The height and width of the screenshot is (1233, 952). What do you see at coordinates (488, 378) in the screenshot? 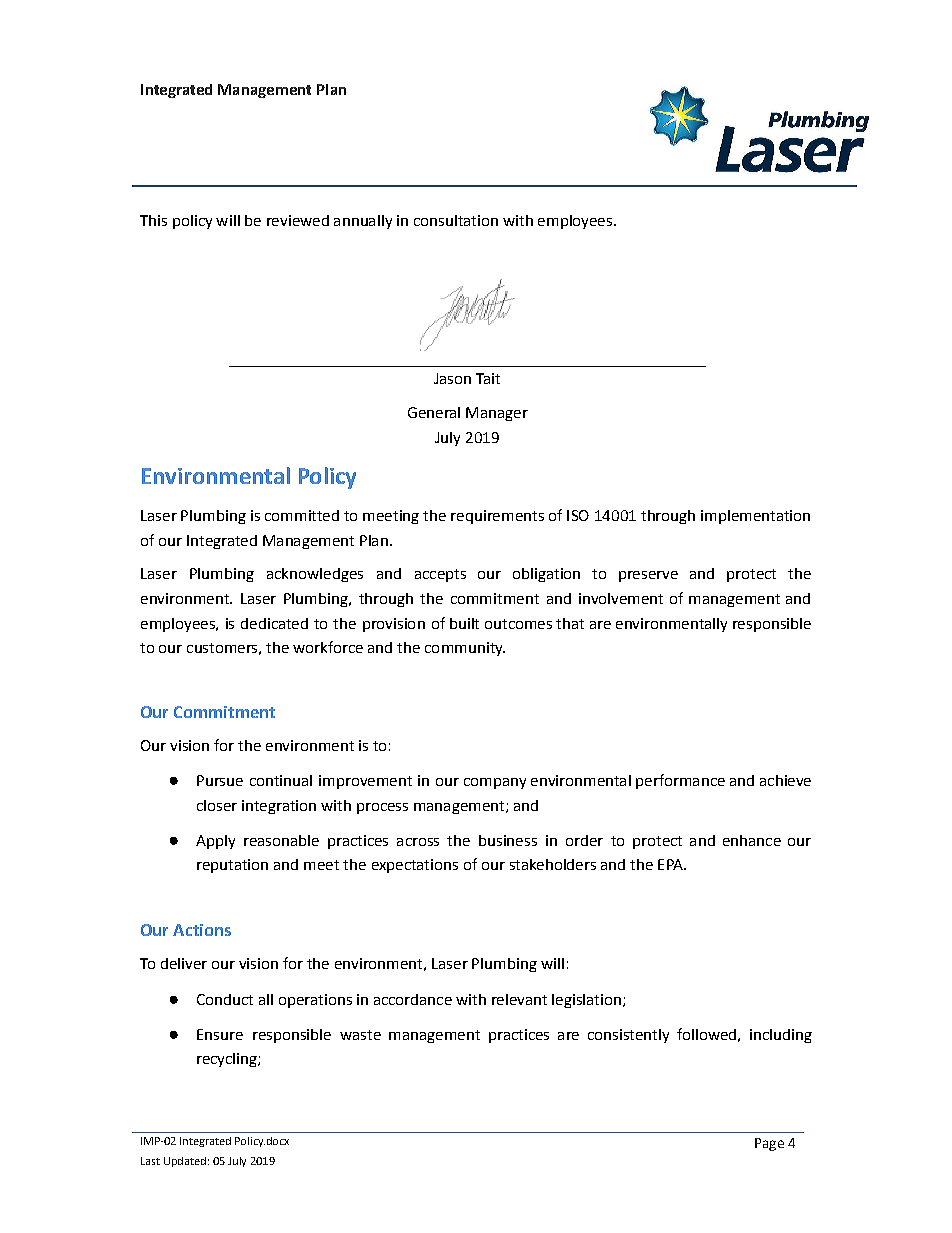
I see `Tait` at bounding box center [488, 378].
